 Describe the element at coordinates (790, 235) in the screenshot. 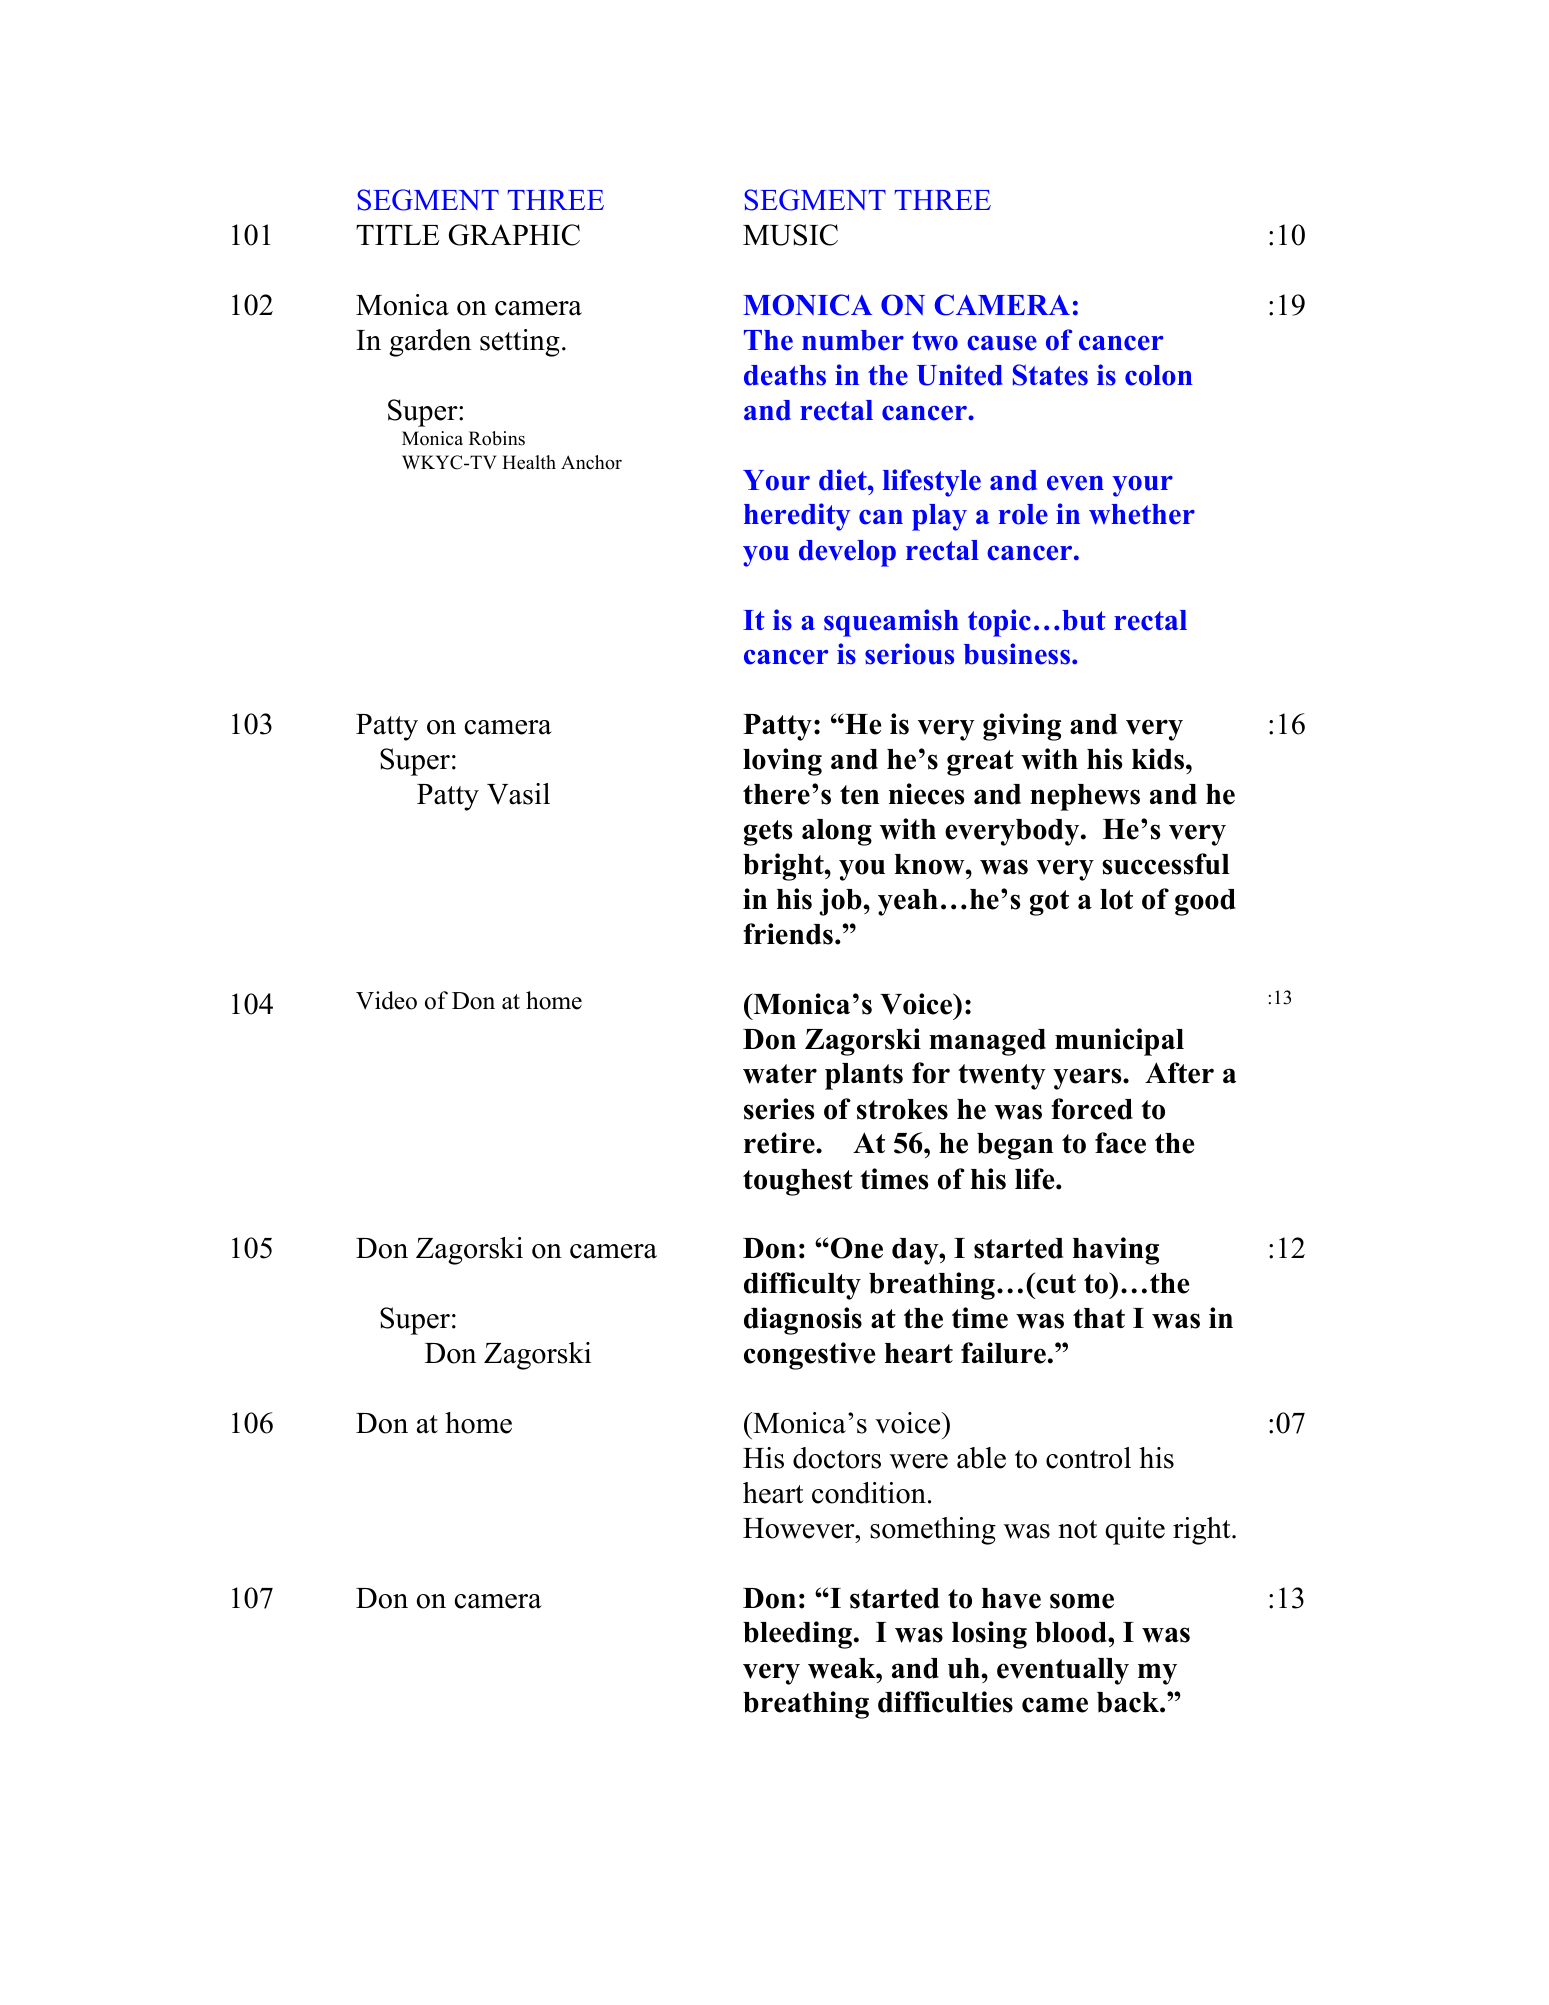

I see `MUSIC` at that location.
